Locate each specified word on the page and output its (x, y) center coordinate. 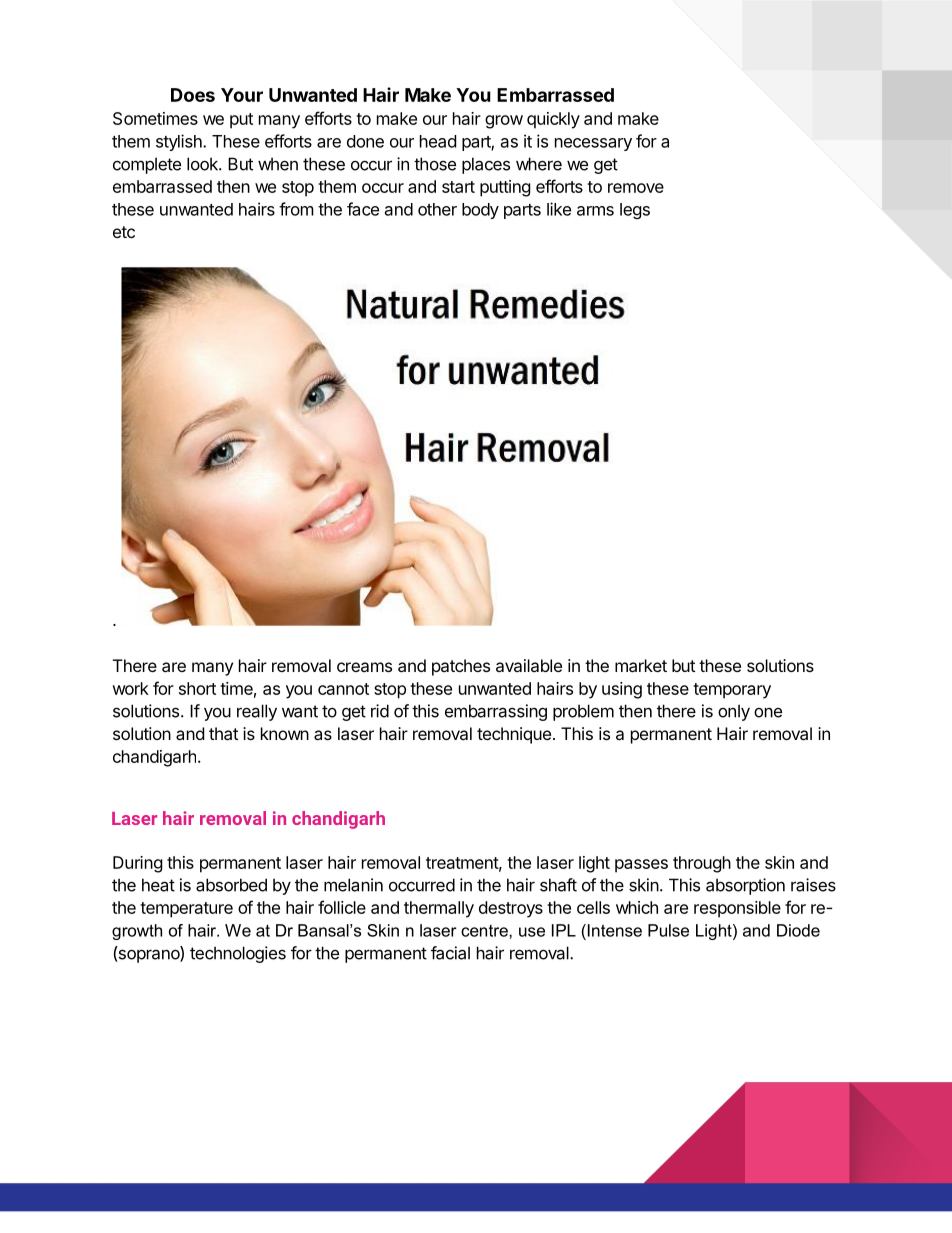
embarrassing (496, 712)
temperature (186, 910)
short (197, 688)
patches (461, 667)
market (641, 665)
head (438, 141)
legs (635, 211)
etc (124, 232)
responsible (737, 909)
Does (193, 95)
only (734, 712)
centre (485, 931)
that (223, 733)
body (480, 211)
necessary (593, 144)
